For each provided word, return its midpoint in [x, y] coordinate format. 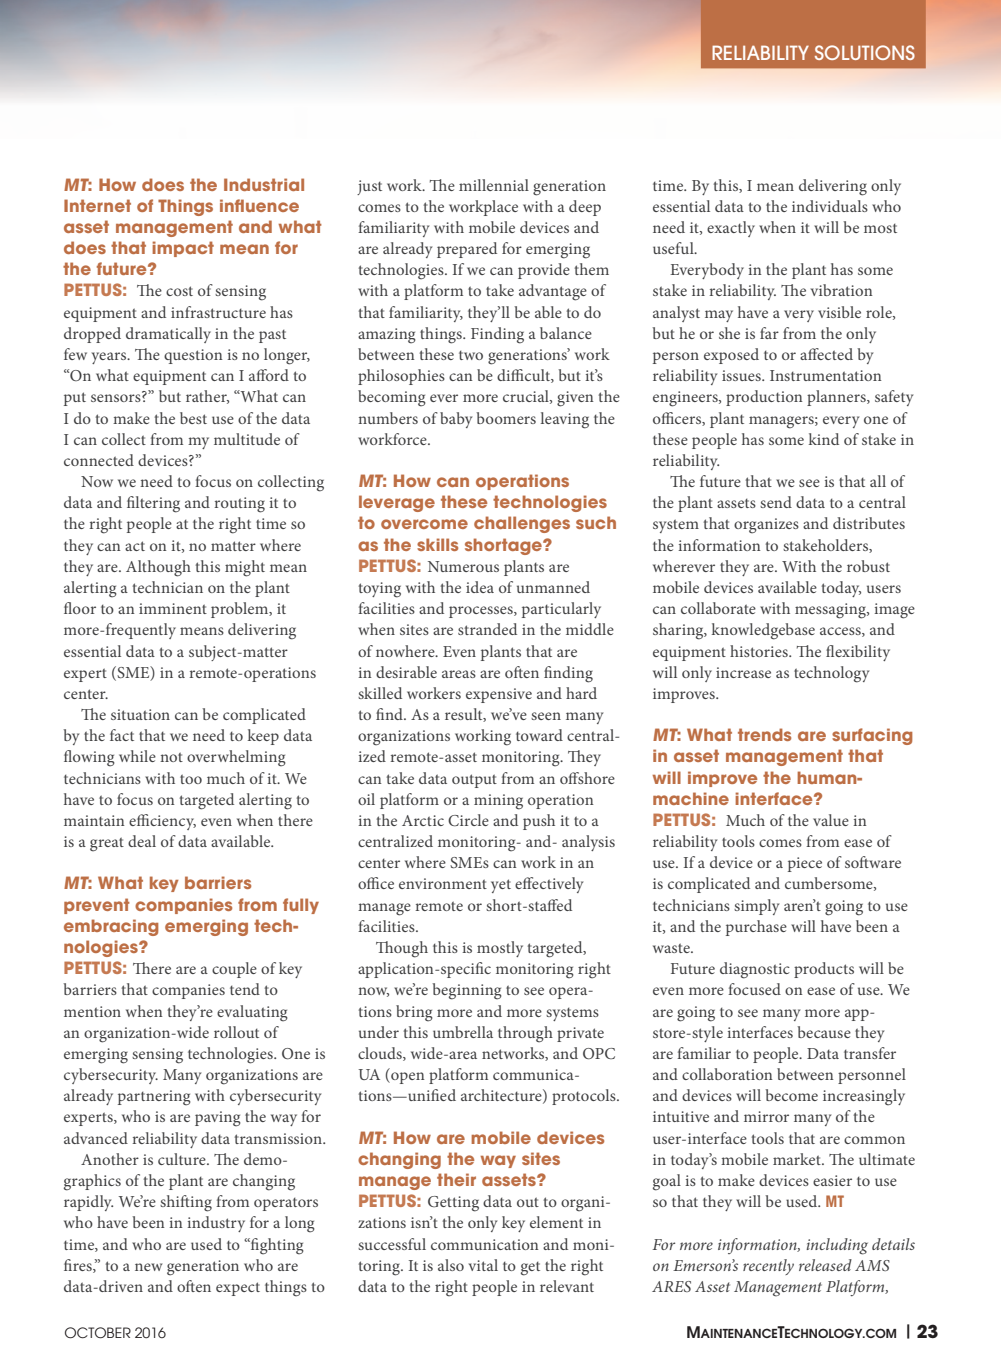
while [137, 756]
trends [764, 734]
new [148, 1267]
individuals [830, 206]
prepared [467, 250]
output [474, 781]
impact [183, 249]
